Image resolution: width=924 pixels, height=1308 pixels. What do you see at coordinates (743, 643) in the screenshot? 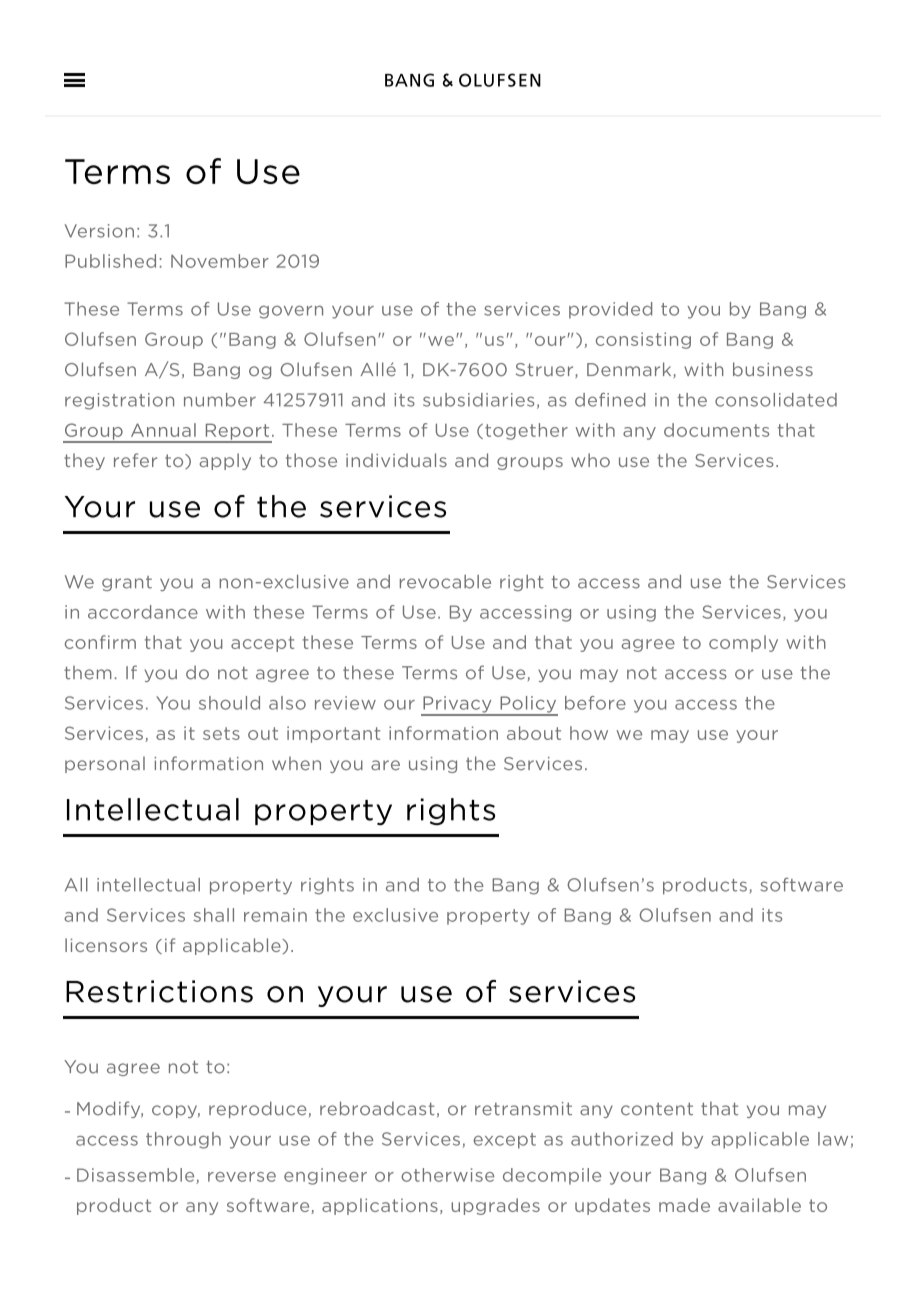
I see `comply` at bounding box center [743, 643].
